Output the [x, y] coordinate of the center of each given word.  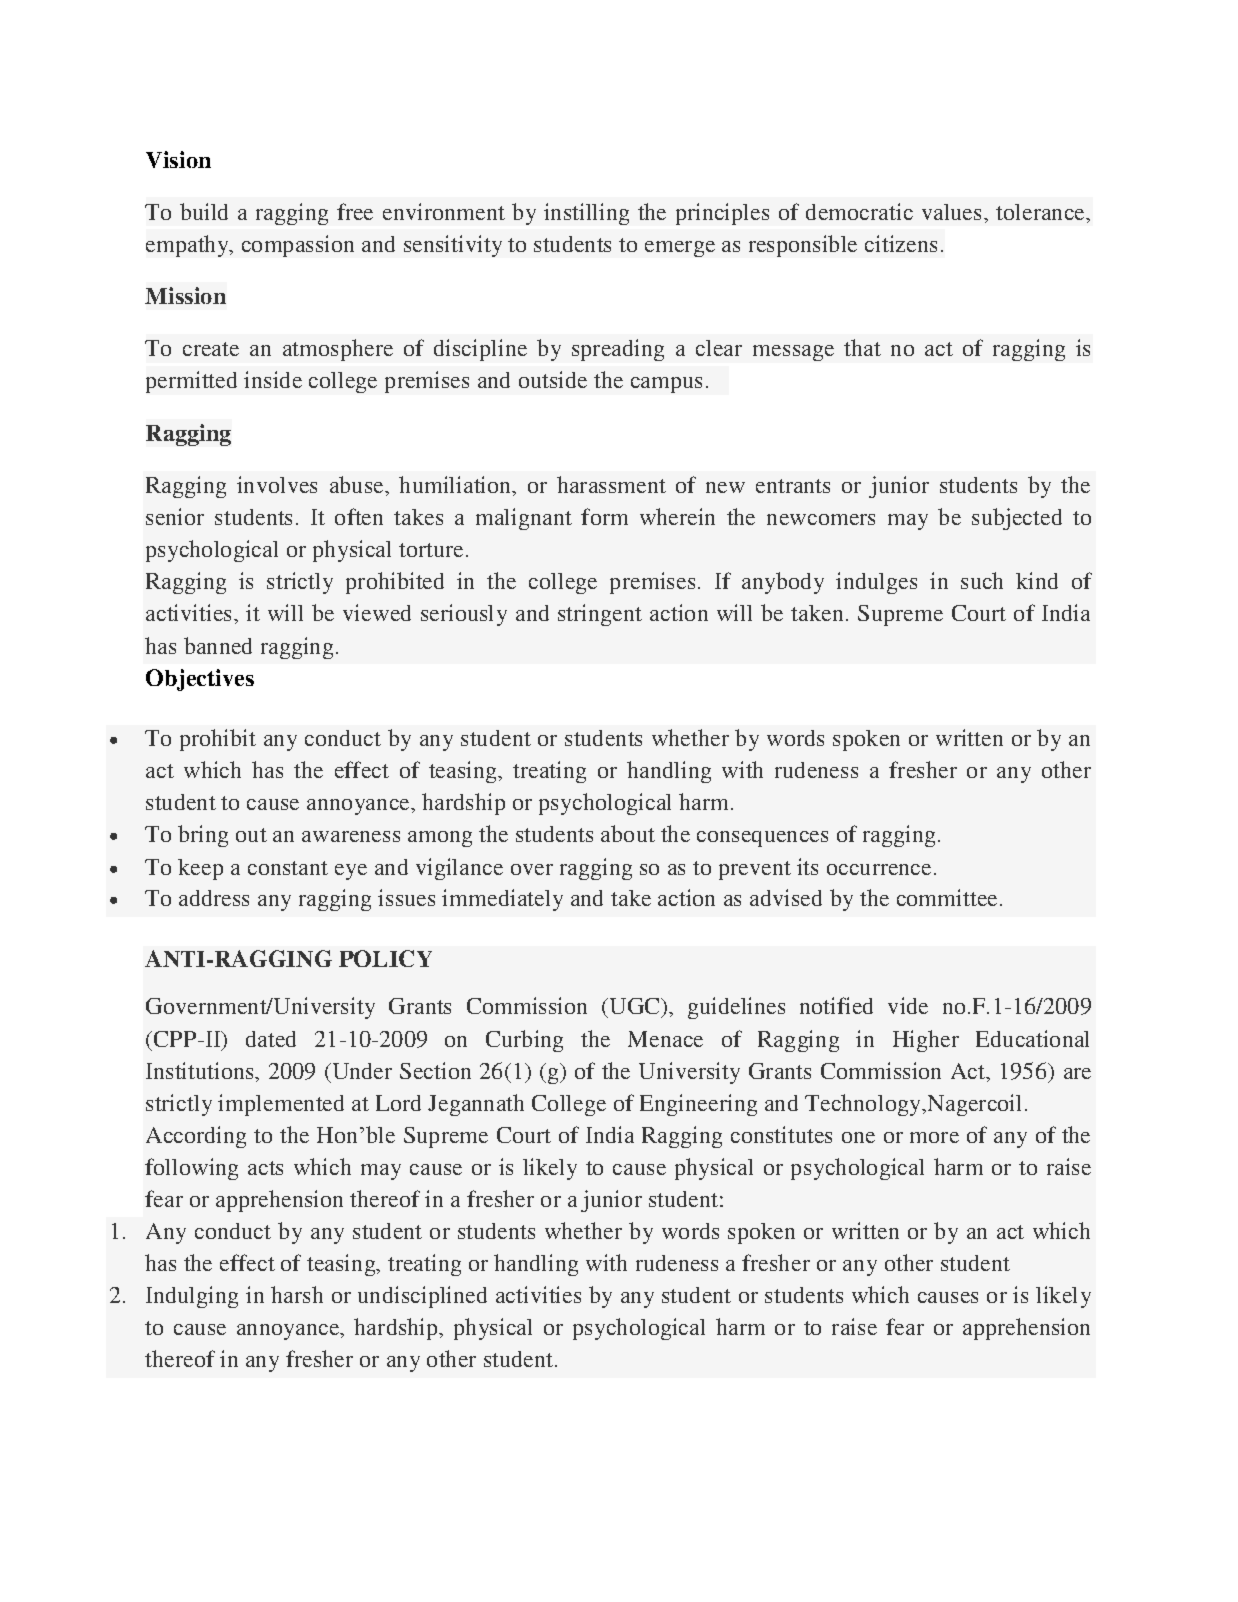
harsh [297, 1294]
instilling [586, 214]
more [934, 1137]
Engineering [698, 1105]
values [953, 212]
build [204, 211]
